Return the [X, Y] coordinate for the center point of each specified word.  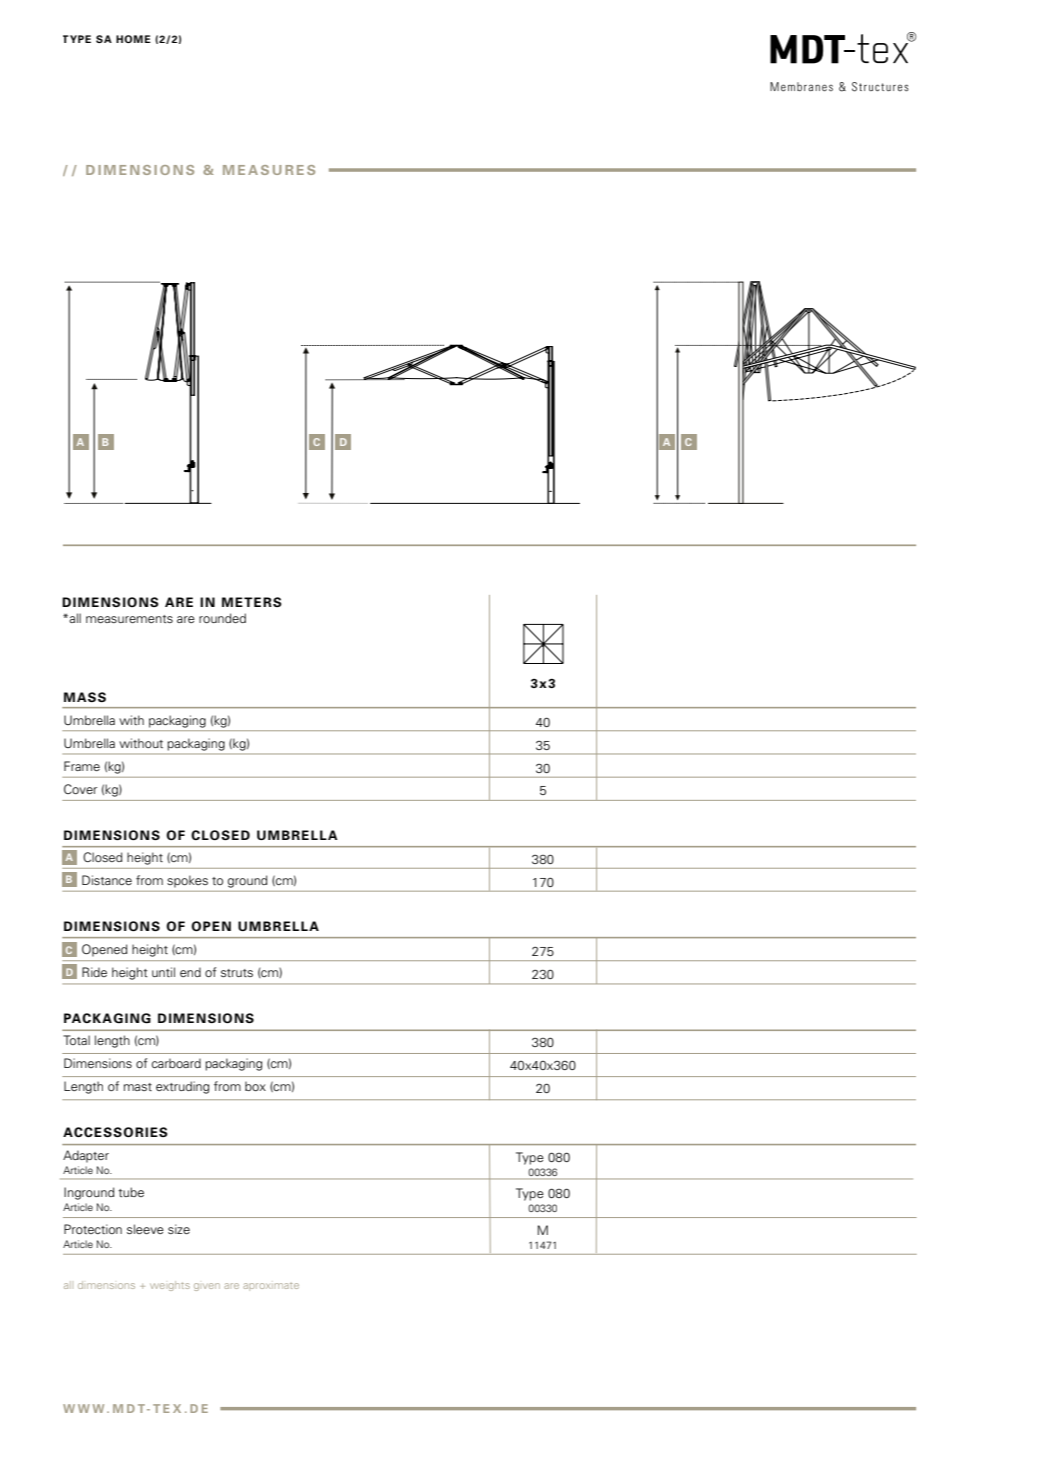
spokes [187, 881]
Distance [107, 880]
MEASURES [269, 170]
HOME [133, 39]
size [179, 1229]
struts [237, 973]
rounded [222, 618]
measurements [129, 619]
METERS [252, 602]
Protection [93, 1229]
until [163, 972]
